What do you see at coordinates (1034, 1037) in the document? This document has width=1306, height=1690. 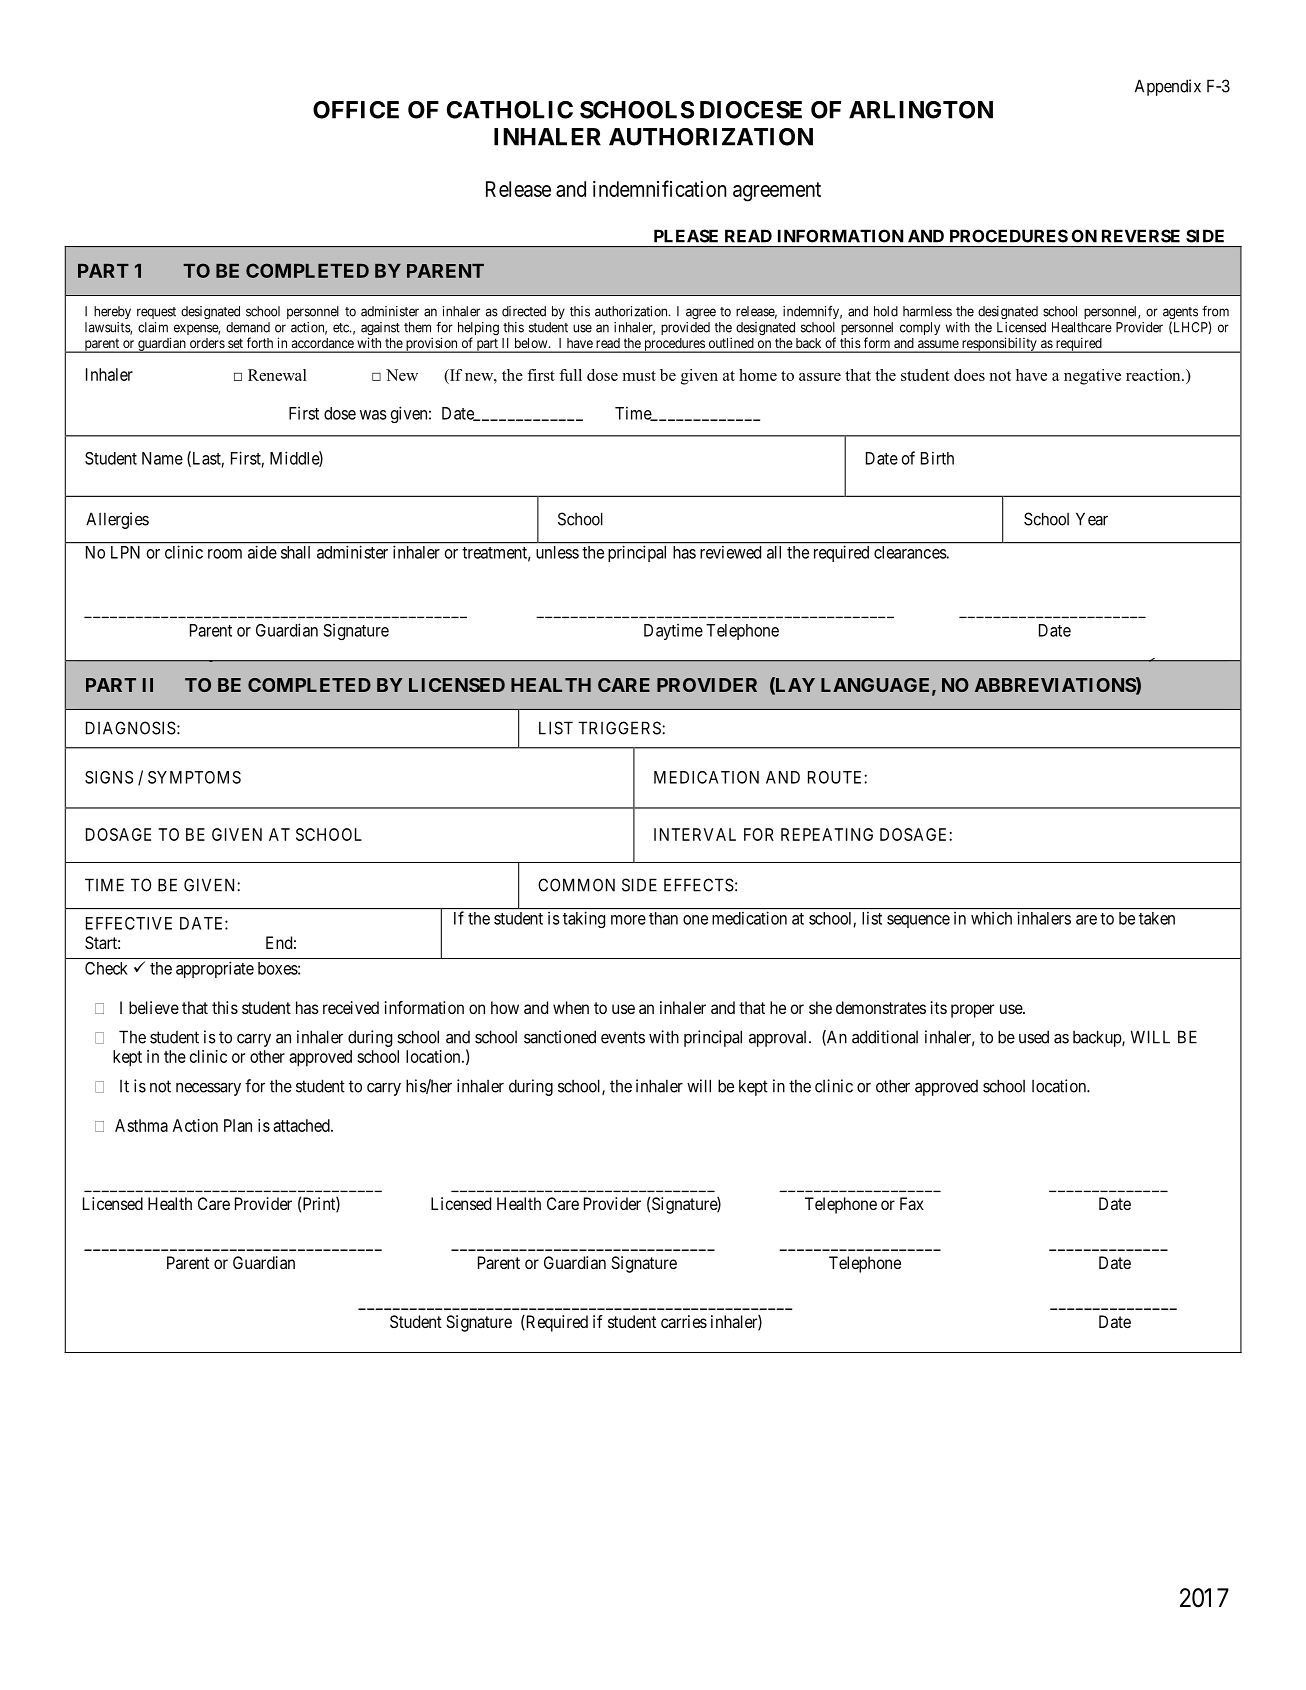 I see `used` at bounding box center [1034, 1037].
